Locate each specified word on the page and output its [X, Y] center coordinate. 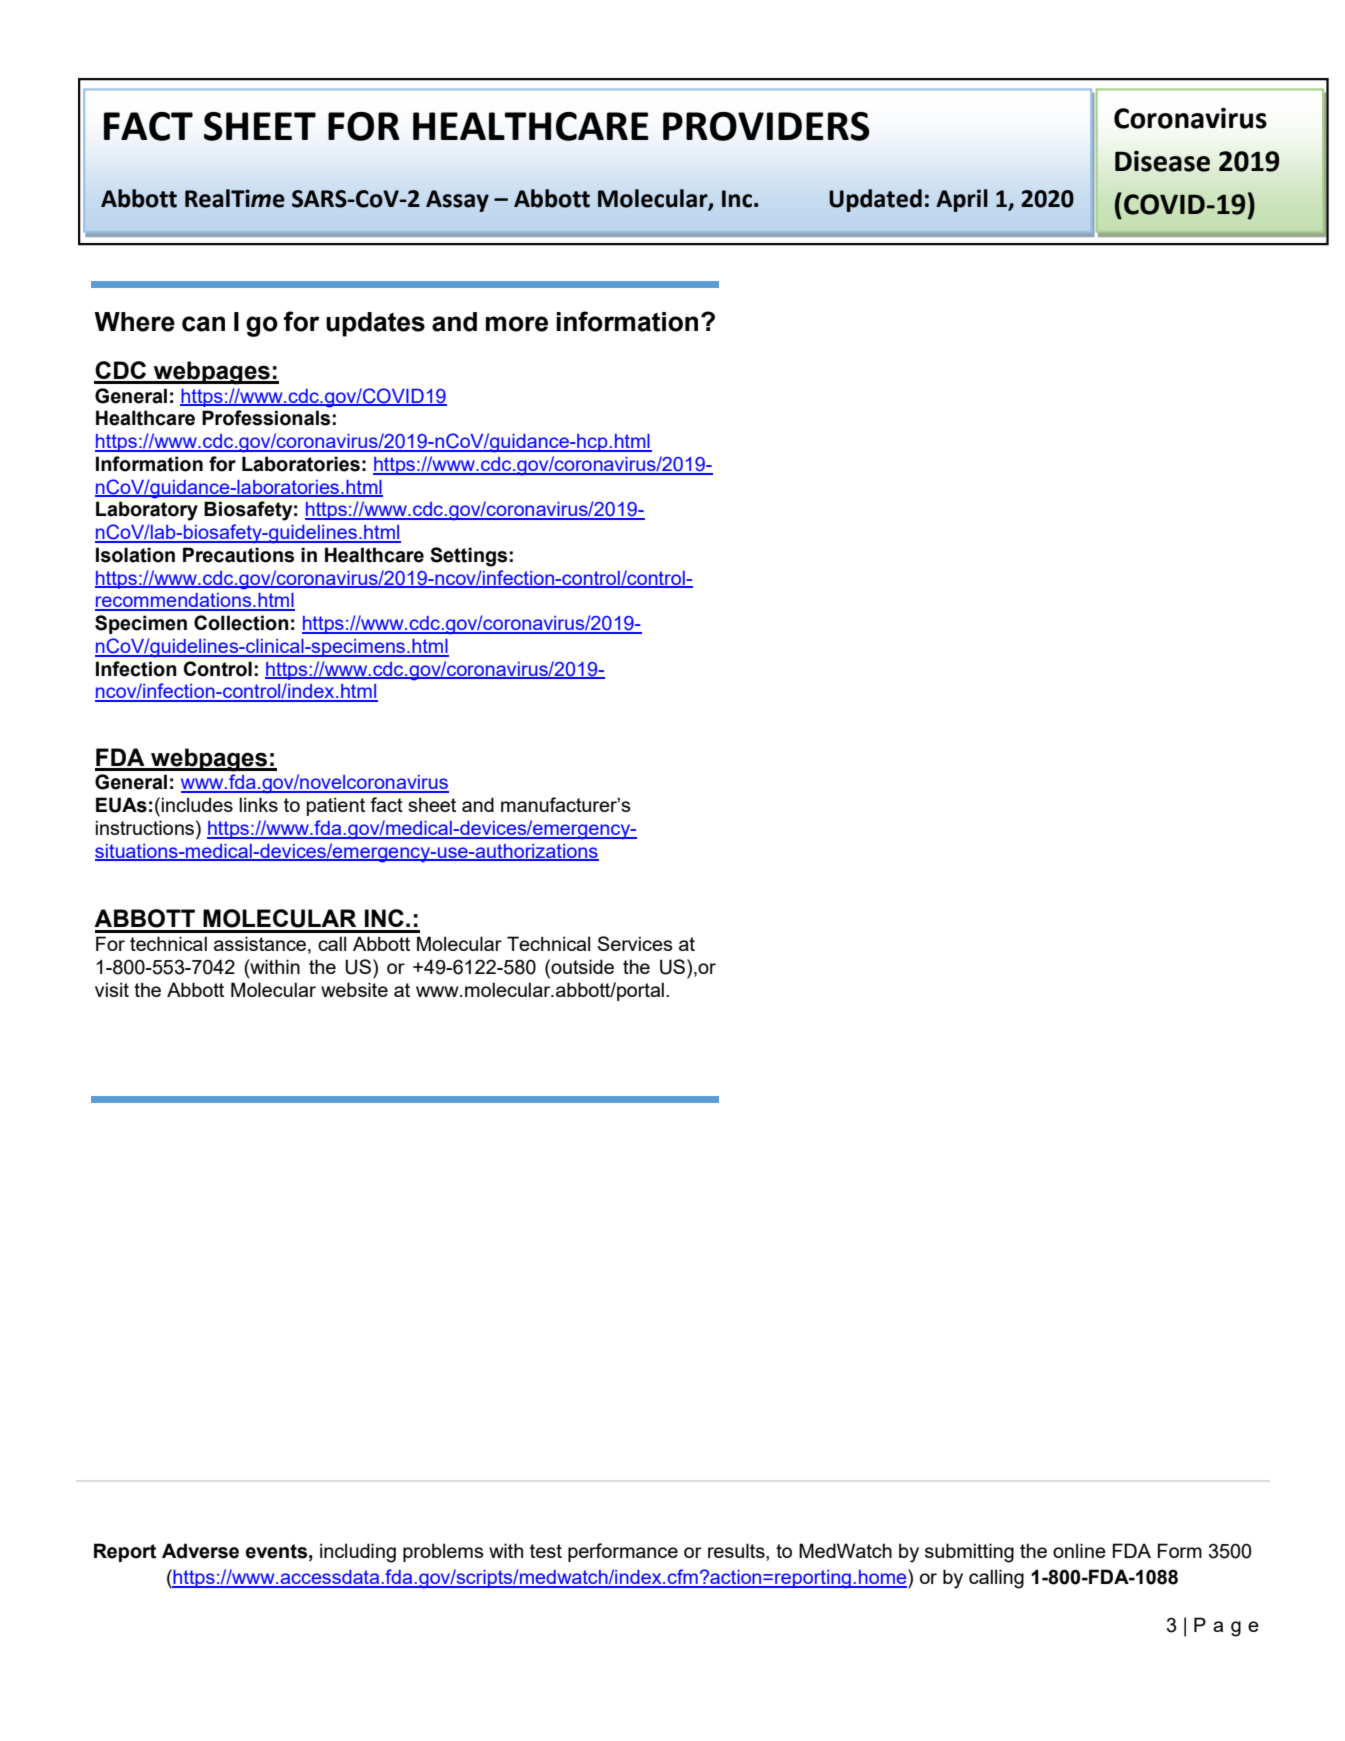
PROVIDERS [766, 126]
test [546, 1551]
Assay [457, 201]
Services [635, 943]
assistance [261, 945]
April [962, 200]
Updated [875, 200]
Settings [468, 557]
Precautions [238, 555]
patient [336, 806]
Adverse [200, 1551]
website [354, 989]
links [258, 804]
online [1079, 1550]
